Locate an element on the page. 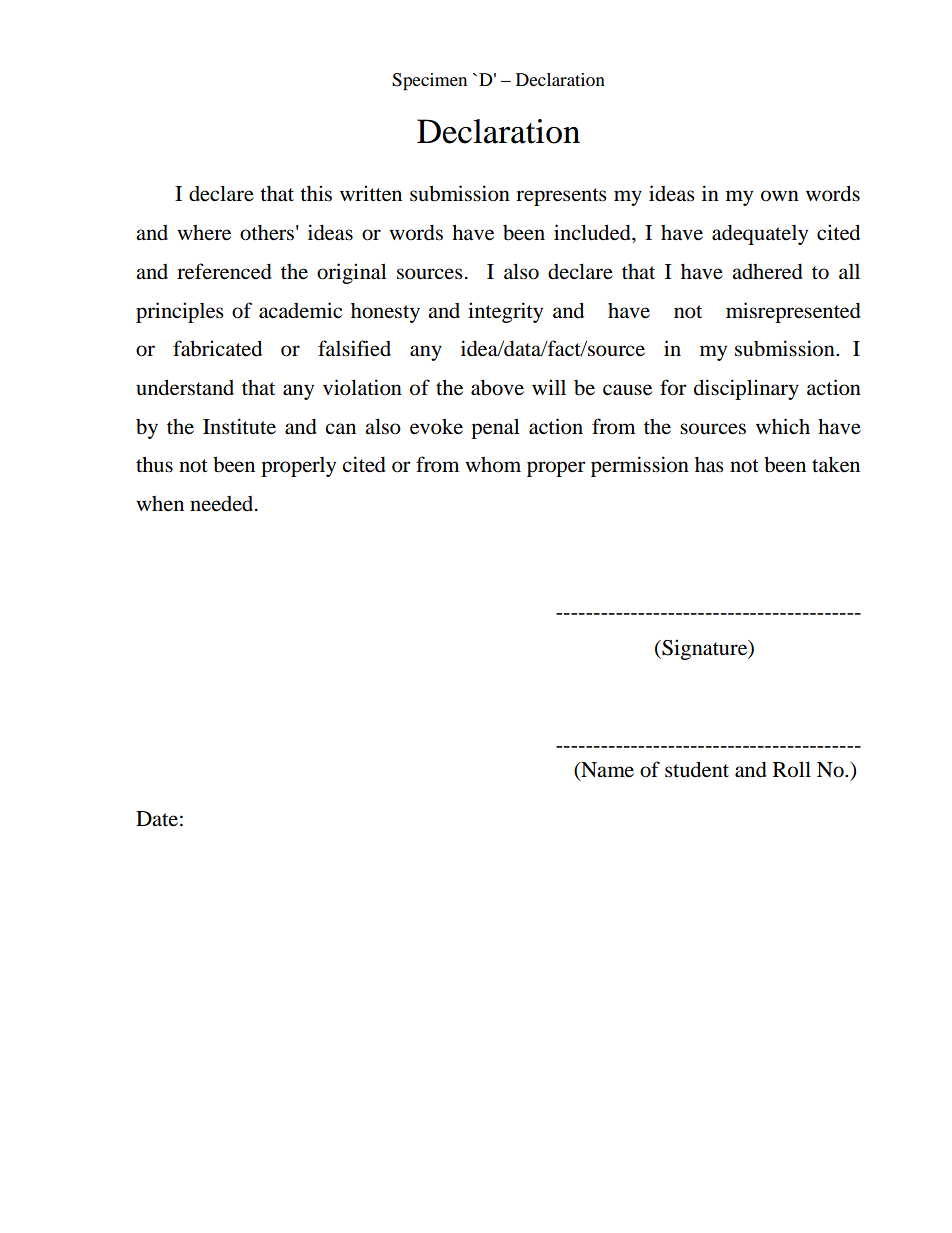 This page has height=1233, width=952. referenced is located at coordinates (224, 271).
